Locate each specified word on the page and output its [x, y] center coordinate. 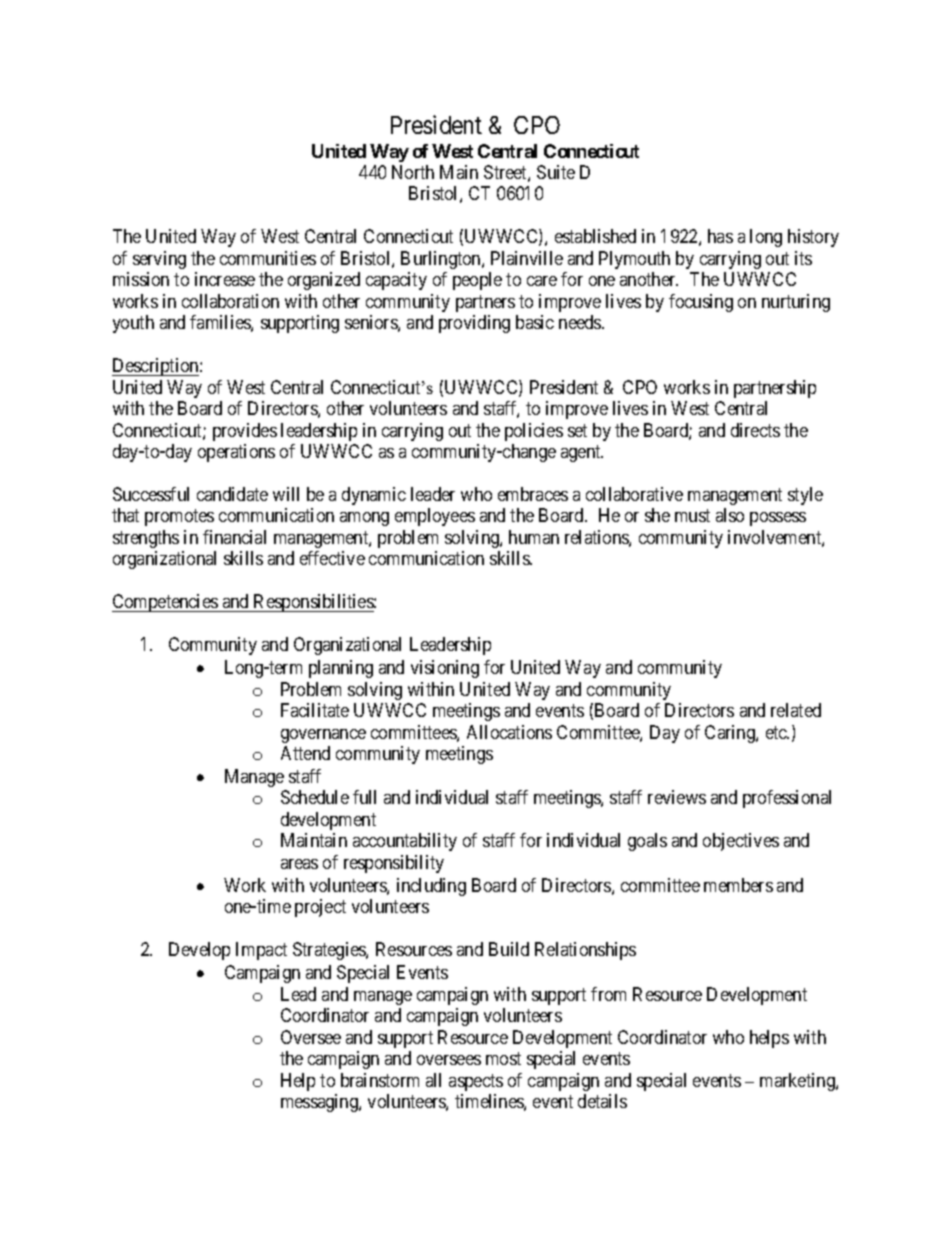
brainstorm [380, 1080]
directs [755, 430]
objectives [741, 842]
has [720, 236]
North [413, 172]
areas [299, 864]
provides [245, 432]
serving [159, 260]
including [431, 887]
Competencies [165, 603]
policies [534, 432]
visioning [445, 669]
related [796, 710]
